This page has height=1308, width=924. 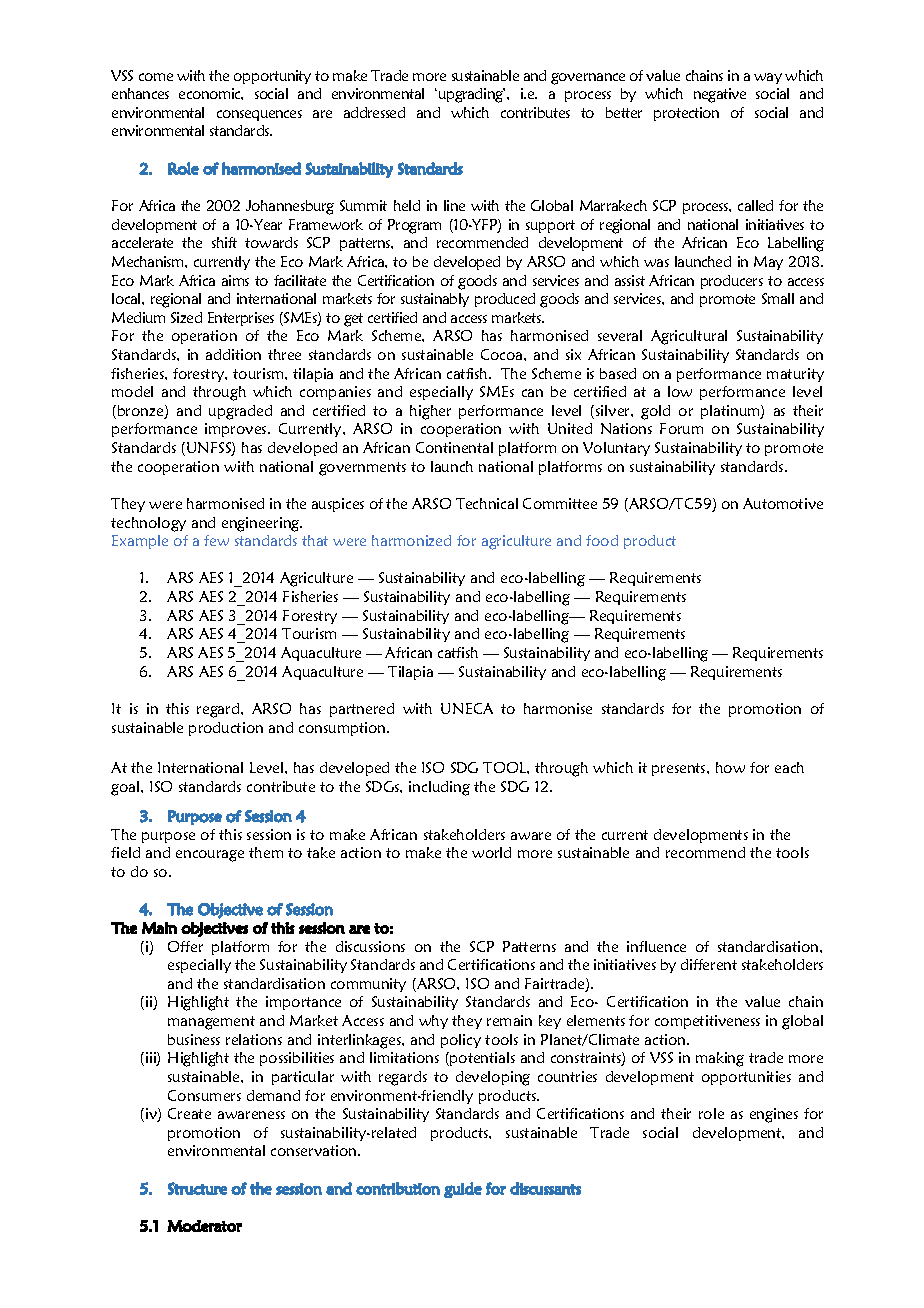 I want to click on upgrading, so click(x=472, y=95).
